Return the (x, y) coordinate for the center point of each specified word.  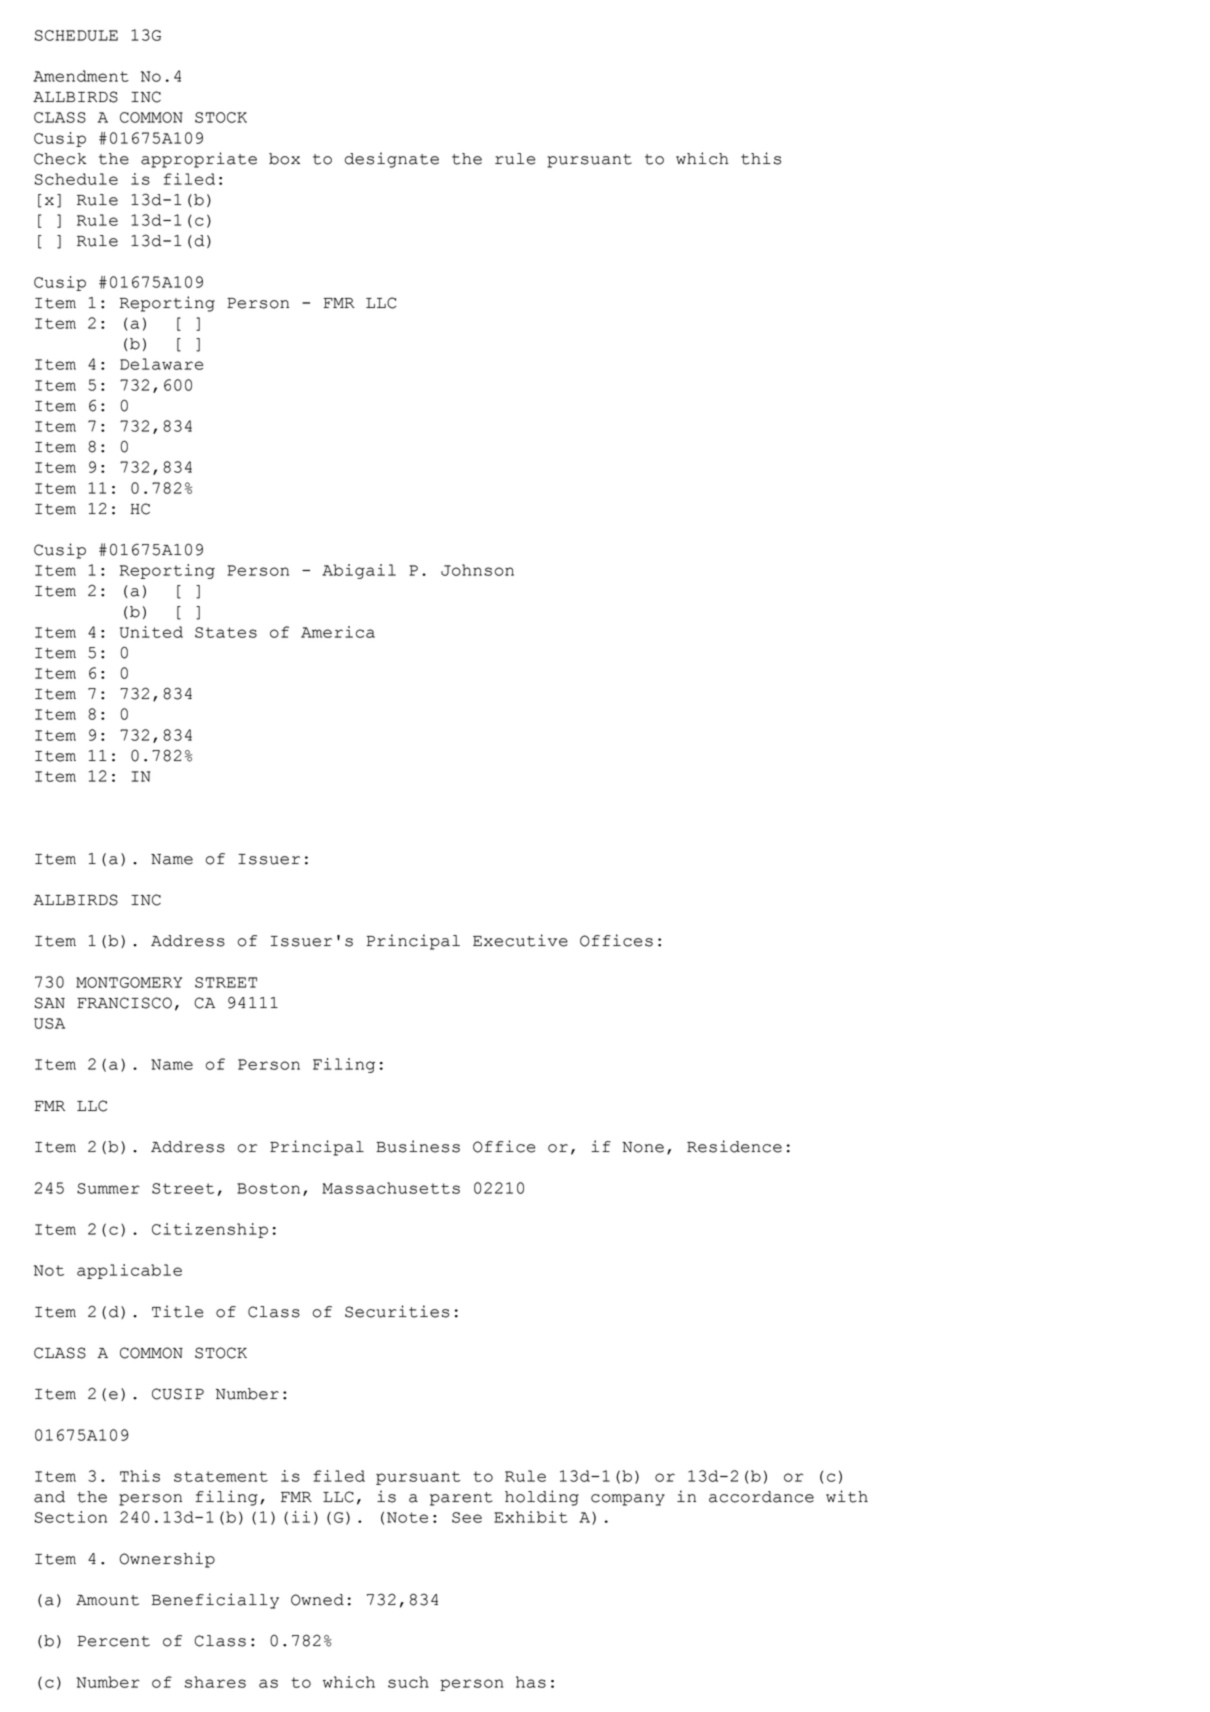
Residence (734, 1146)
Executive (520, 940)
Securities (397, 1311)
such (408, 1682)
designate (391, 160)
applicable (129, 1271)
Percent (114, 1641)
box (284, 159)
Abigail (359, 571)
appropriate (199, 160)
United (151, 632)
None (643, 1147)
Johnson (477, 570)
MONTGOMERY (129, 982)
